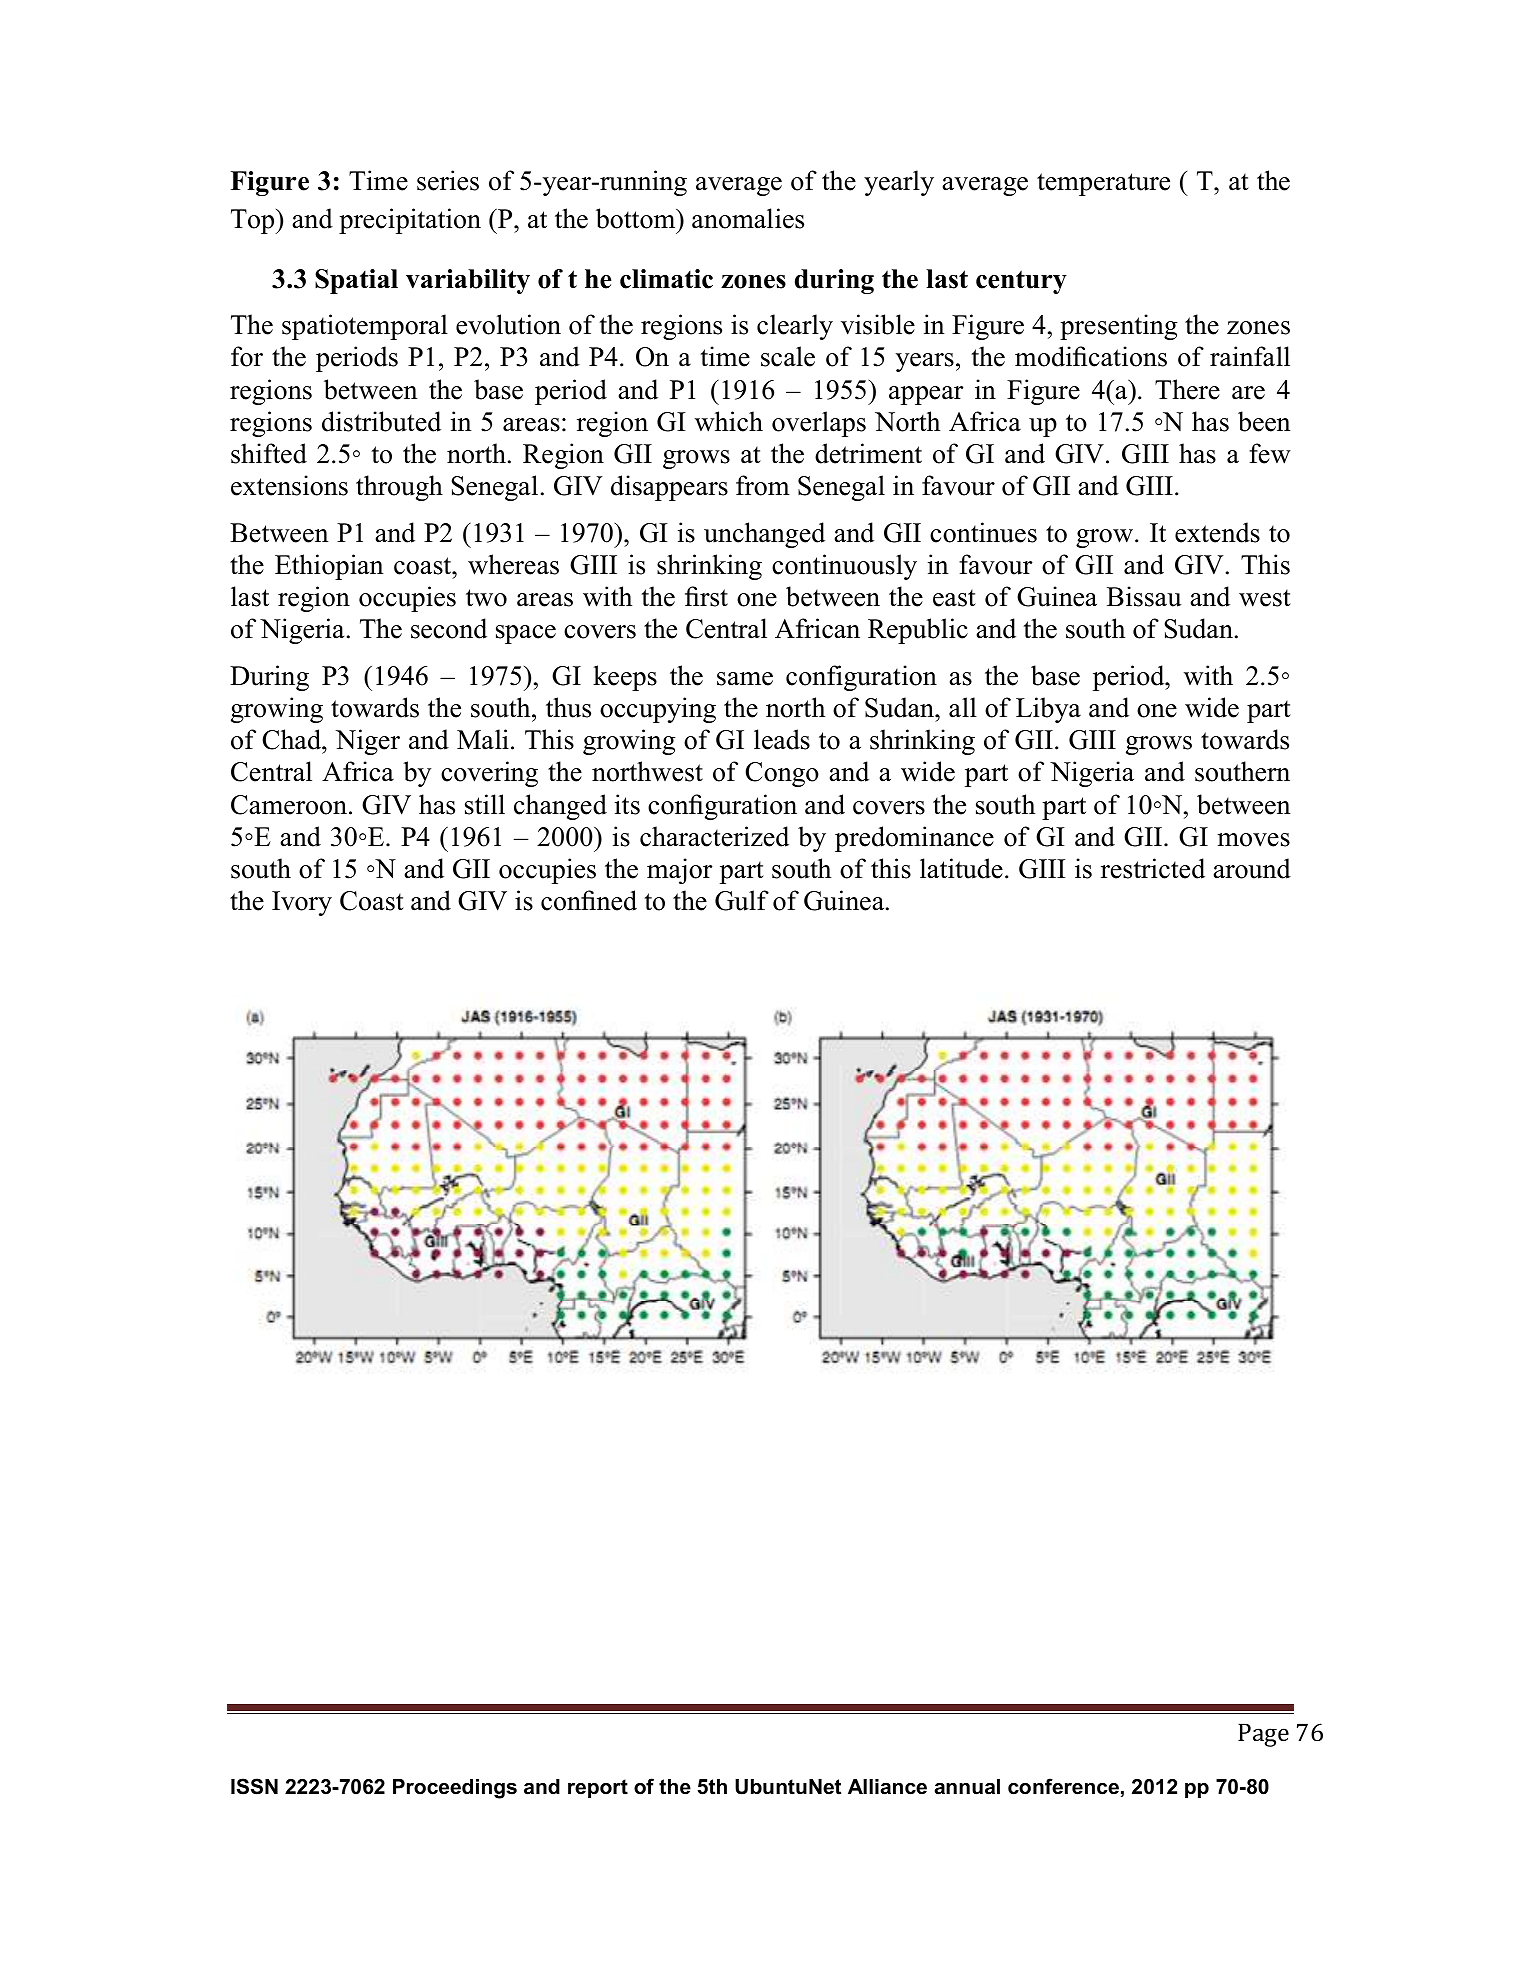  What do you see at coordinates (1103, 184) in the screenshot?
I see `temperature` at bounding box center [1103, 184].
